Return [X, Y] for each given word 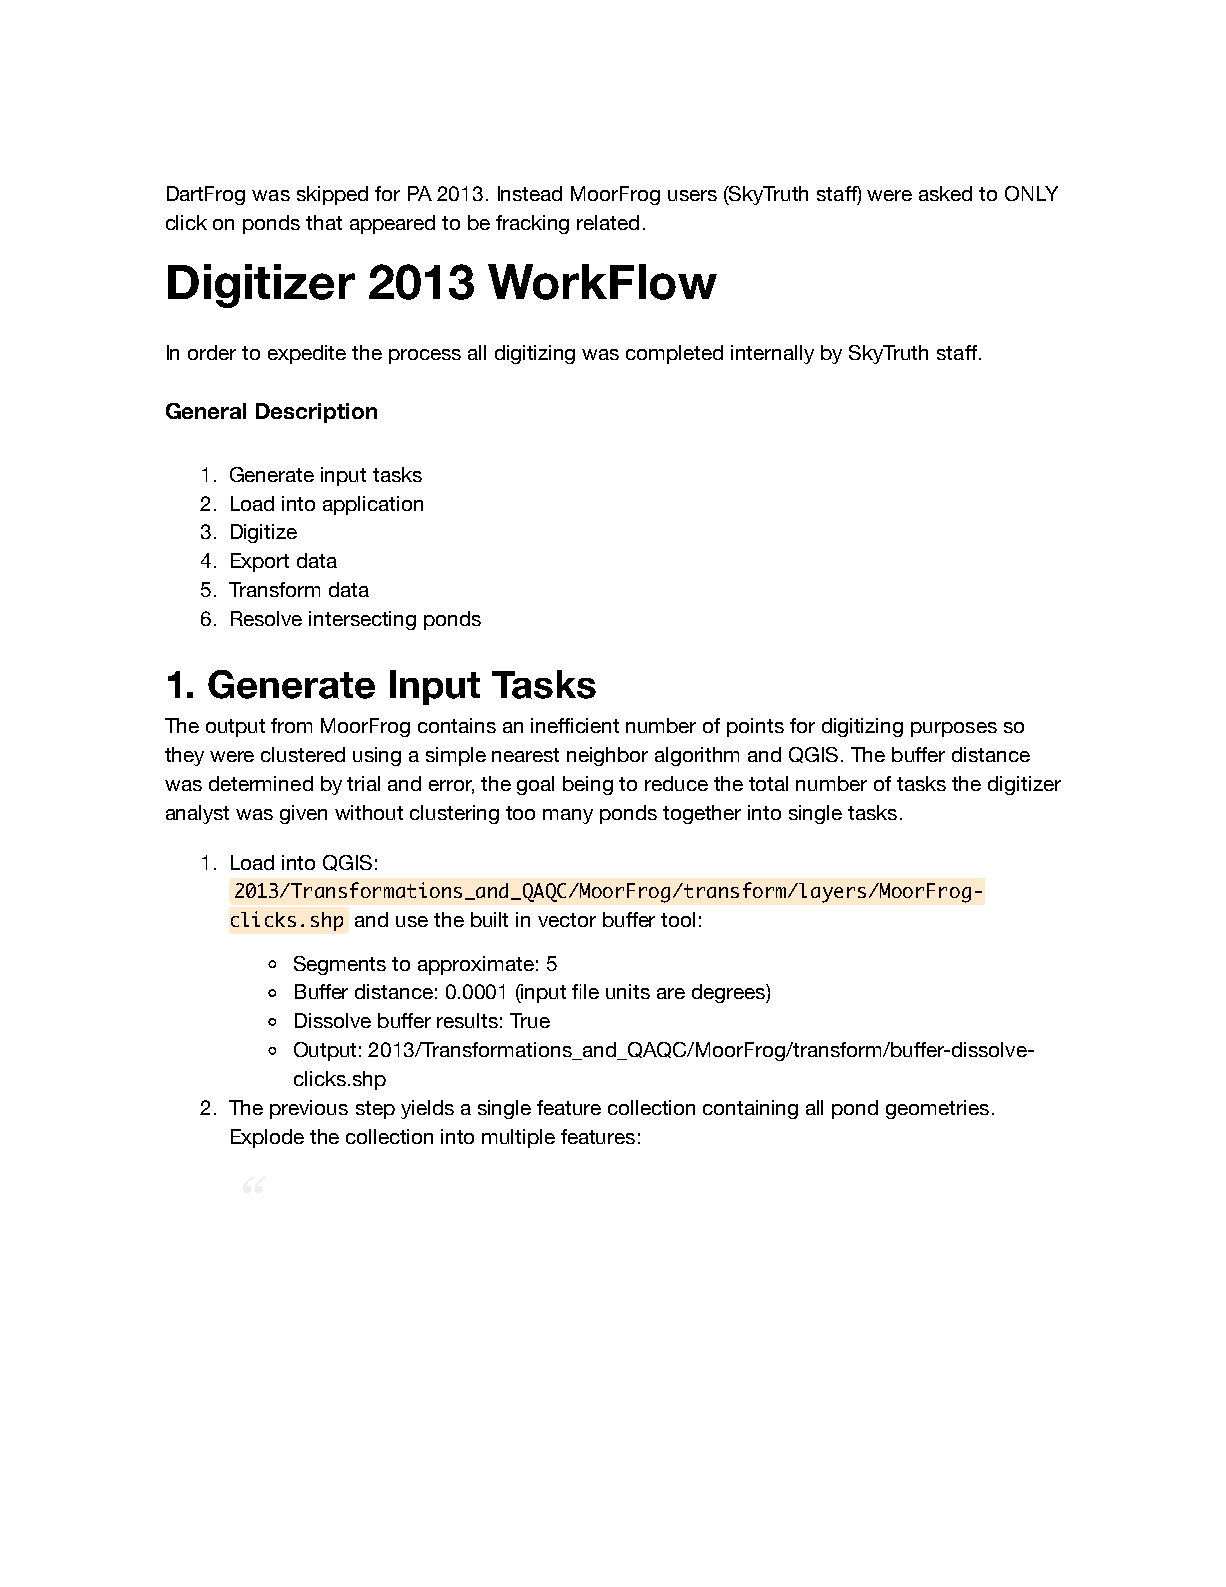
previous [309, 1109]
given [303, 814]
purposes [954, 729]
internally [772, 354]
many [568, 816]
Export [260, 562]
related [608, 222]
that [324, 222]
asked [945, 193]
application [373, 505]
